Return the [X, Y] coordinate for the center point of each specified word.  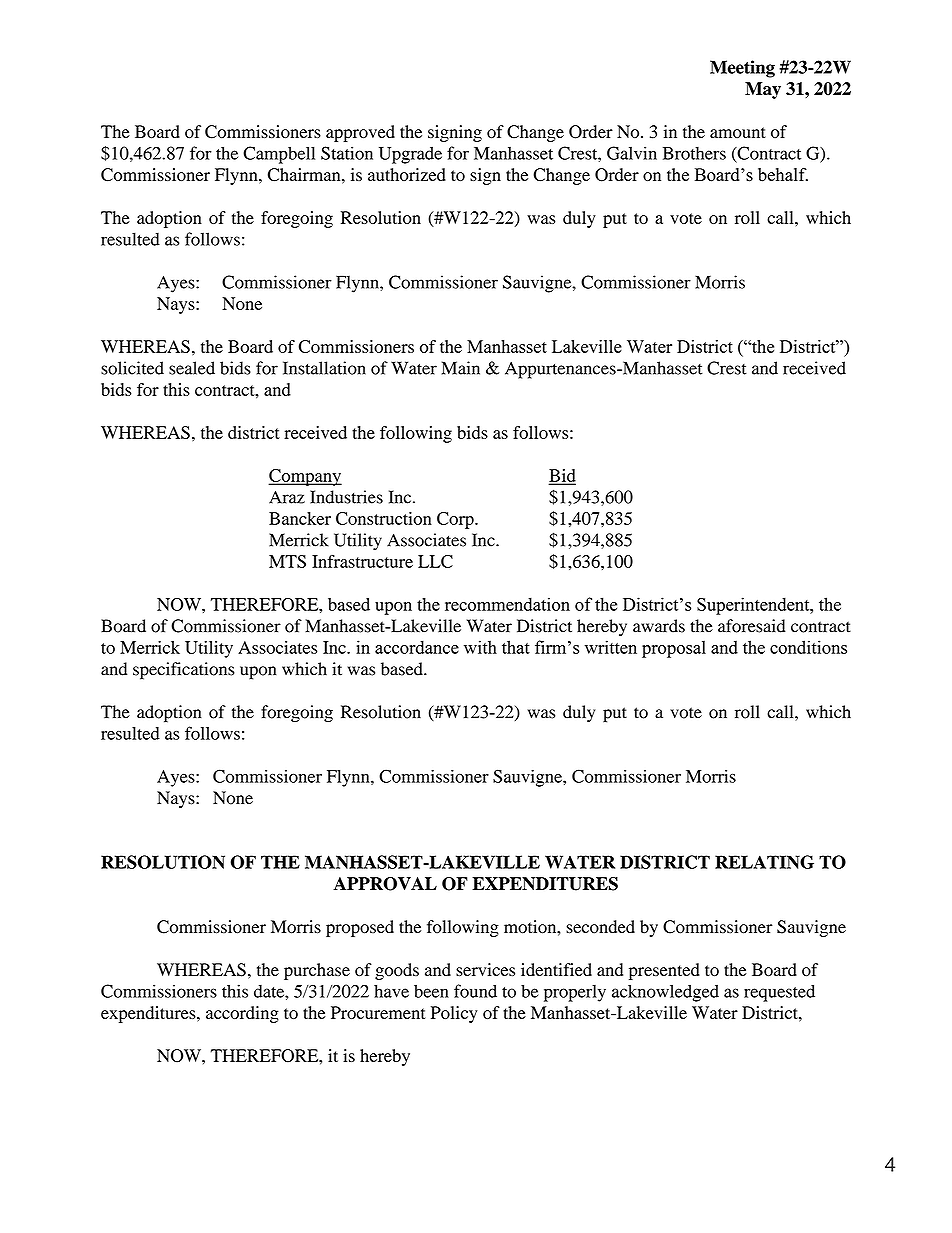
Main [461, 368]
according [242, 1014]
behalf [783, 175]
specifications [184, 671]
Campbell [279, 155]
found [475, 991]
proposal [674, 649]
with [480, 647]
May [763, 90]
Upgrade [410, 155]
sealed [192, 368]
